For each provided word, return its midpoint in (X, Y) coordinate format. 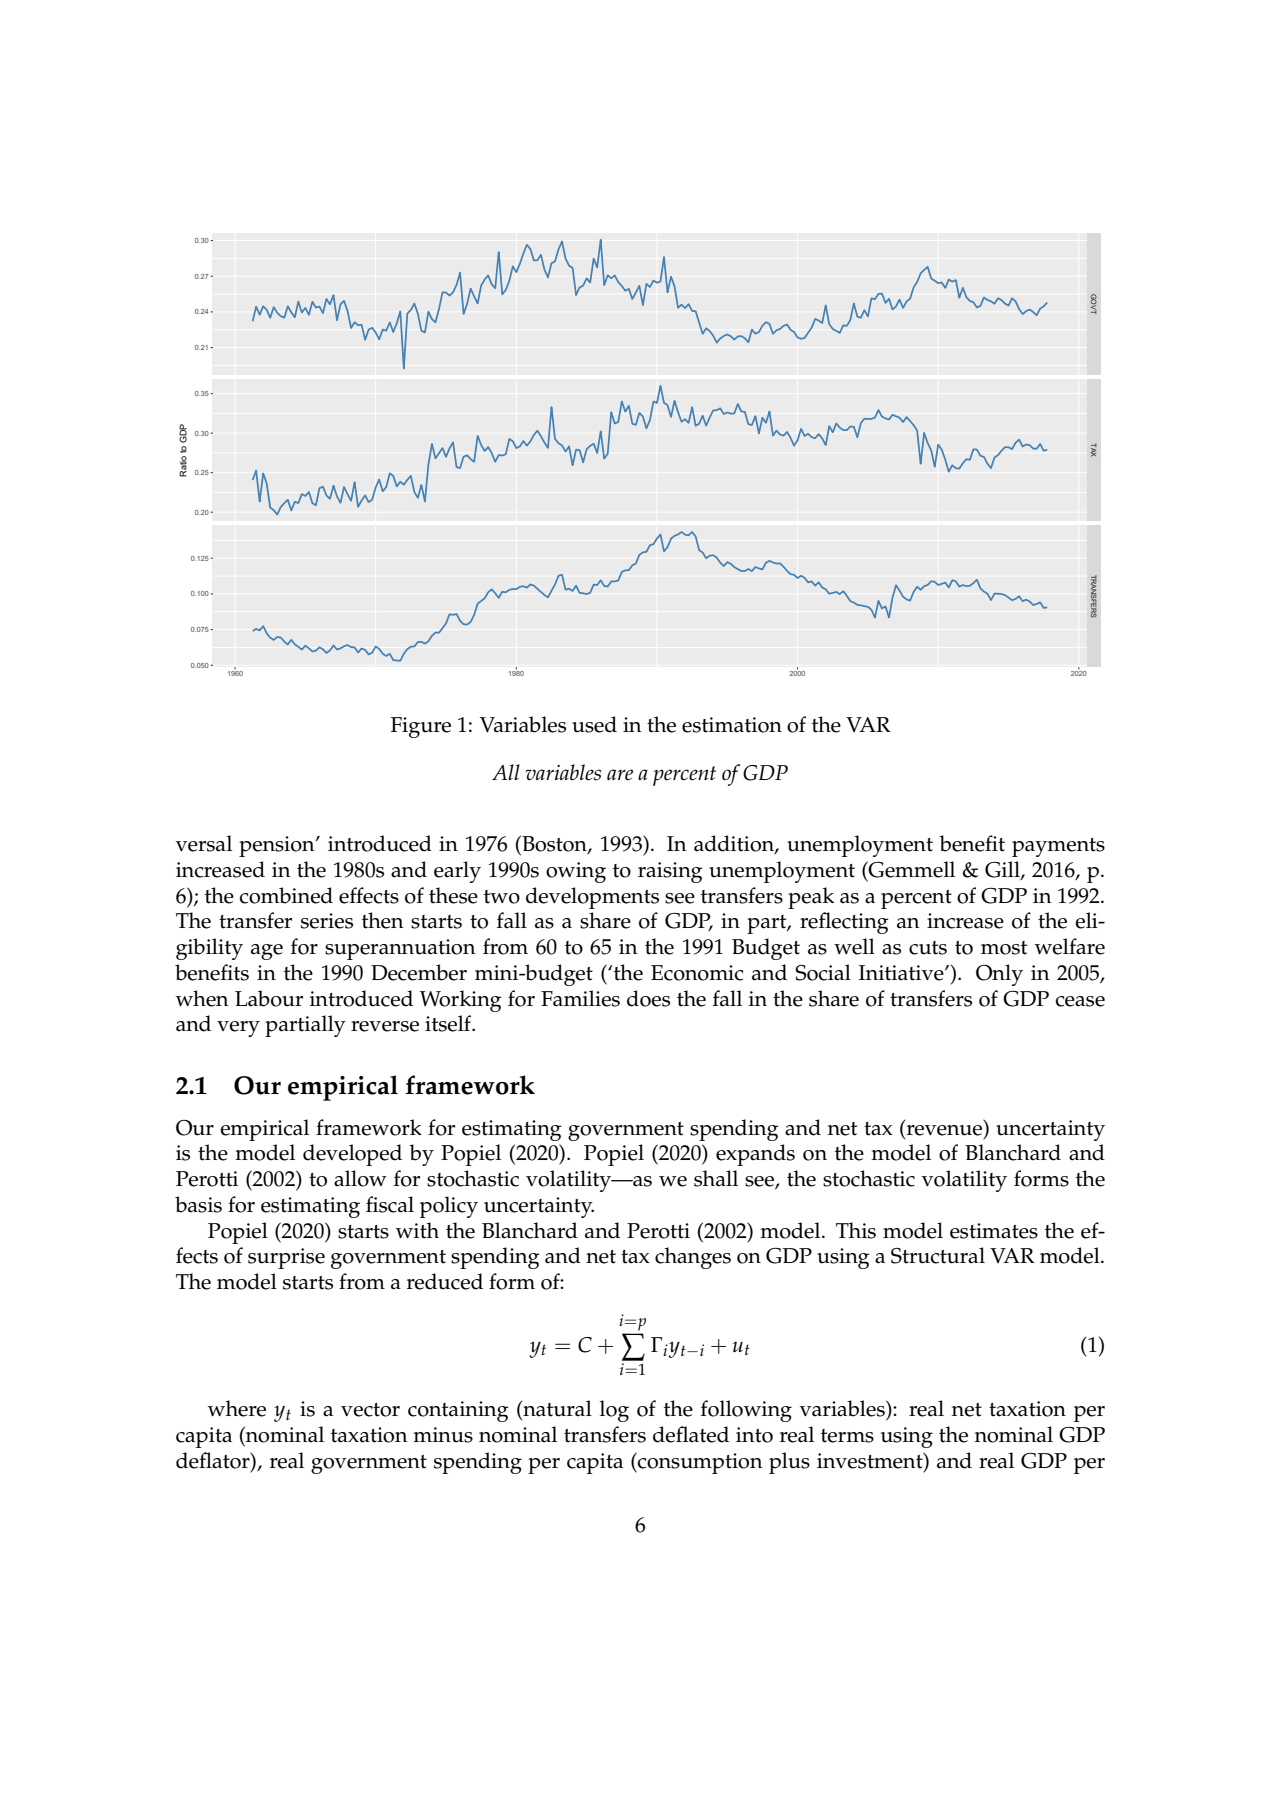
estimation (732, 725)
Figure (421, 727)
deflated (691, 1434)
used (594, 724)
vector (370, 1410)
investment (871, 1461)
